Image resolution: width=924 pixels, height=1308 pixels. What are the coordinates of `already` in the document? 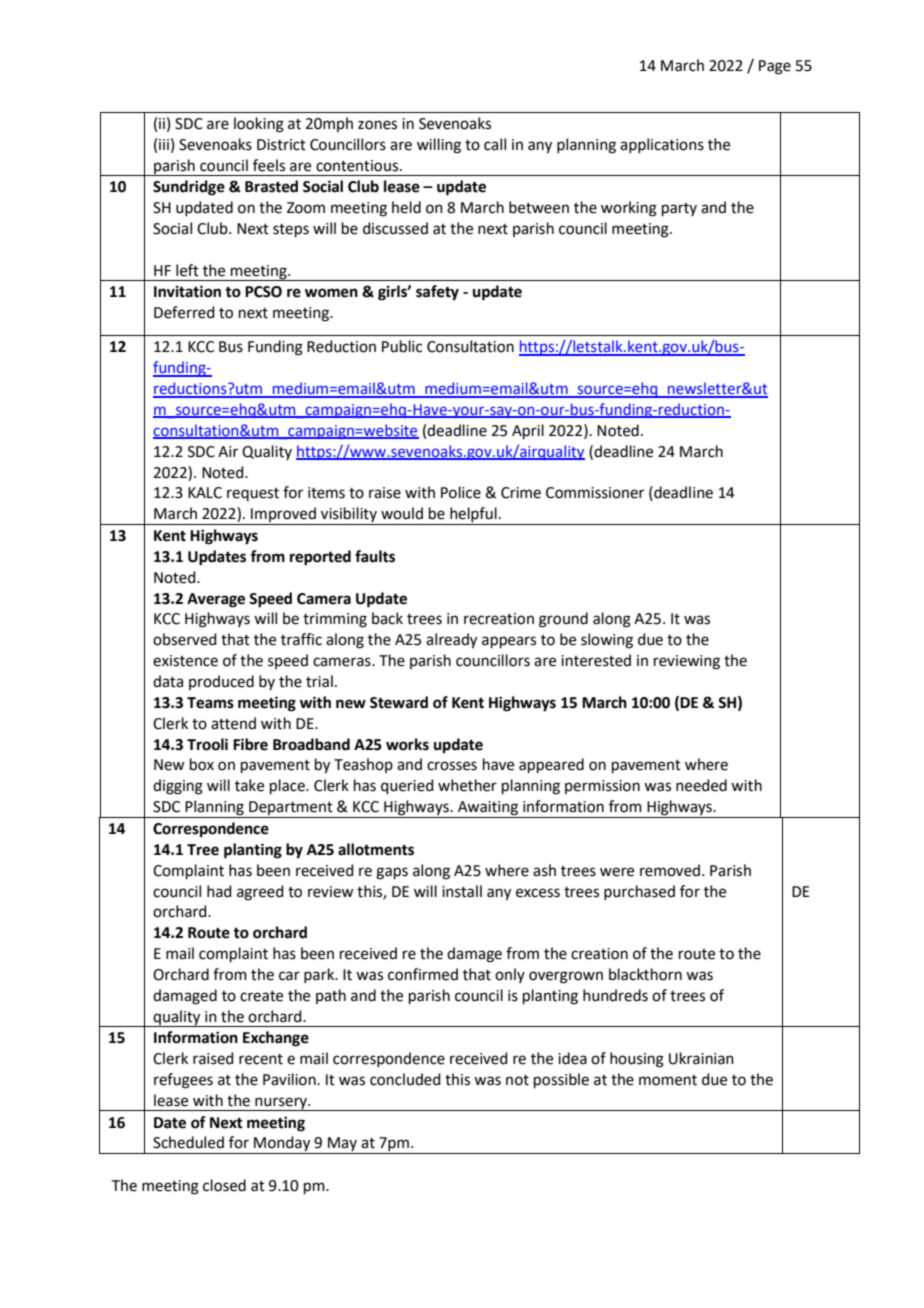 It's located at (451, 641).
